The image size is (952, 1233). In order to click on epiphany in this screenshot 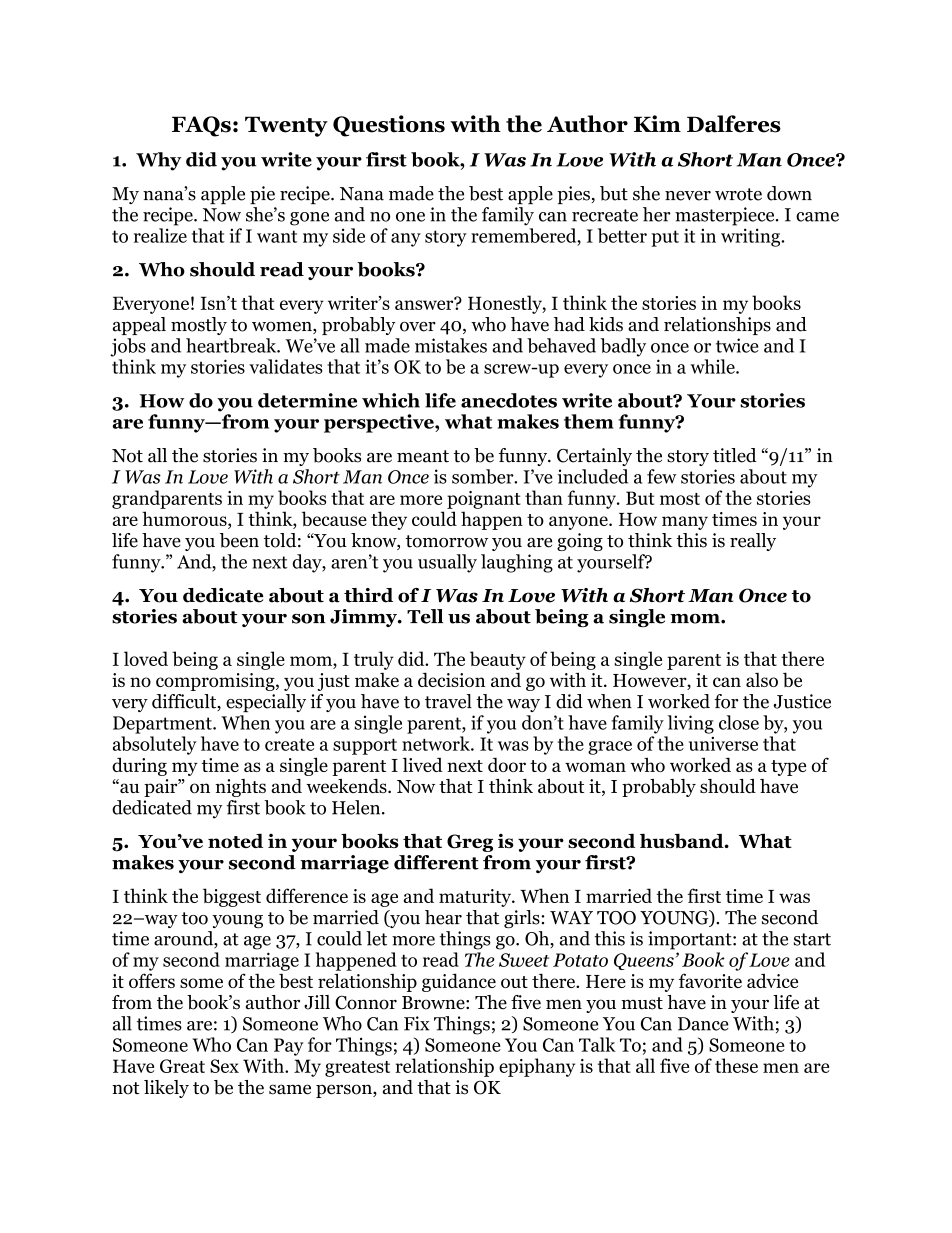, I will do `click(537, 1067)`.
